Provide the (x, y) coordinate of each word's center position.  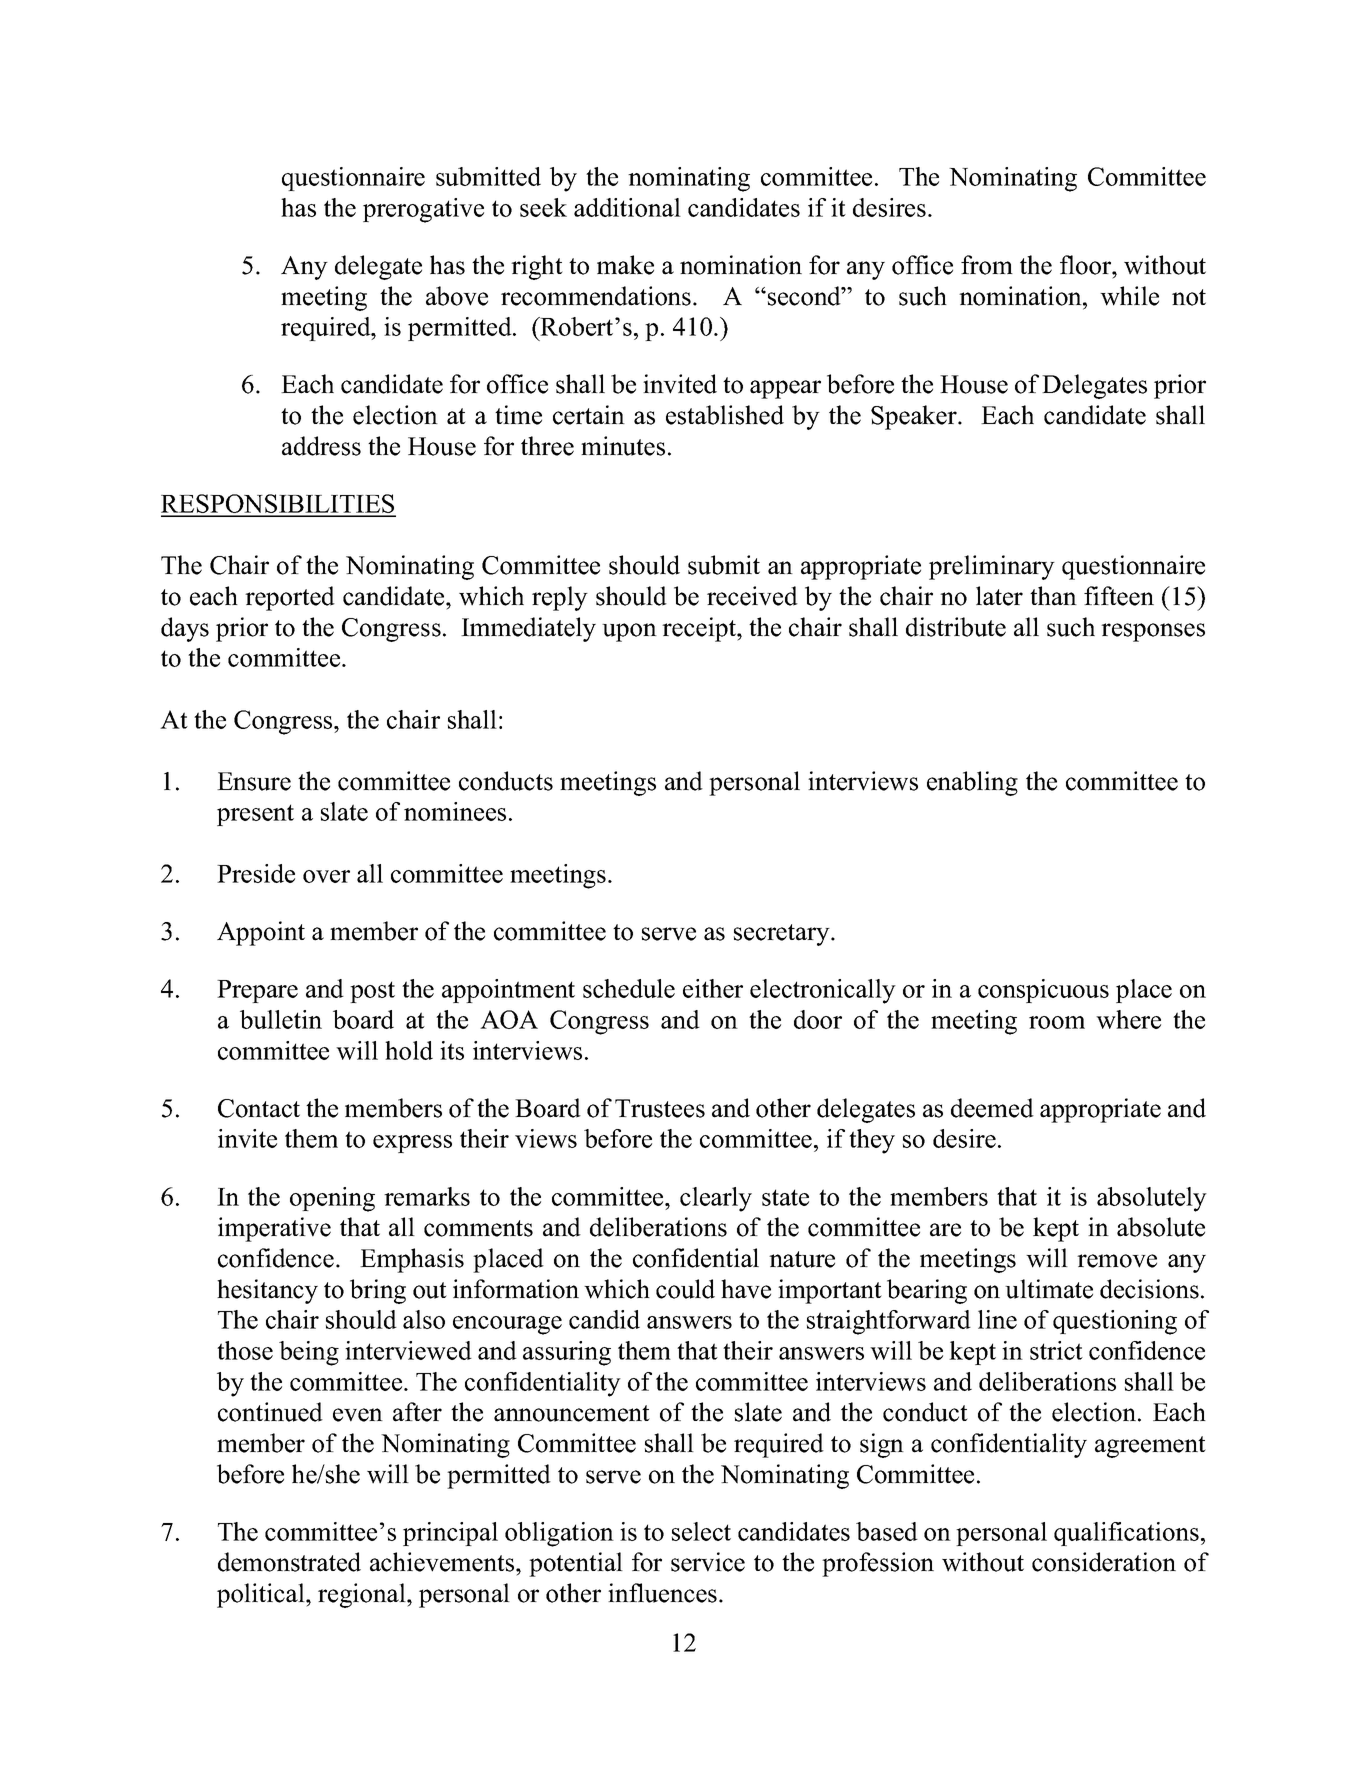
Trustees (660, 1108)
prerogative (423, 210)
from (987, 265)
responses (1153, 632)
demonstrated (289, 1562)
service (708, 1562)
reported (290, 598)
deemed (992, 1108)
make (625, 265)
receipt (700, 629)
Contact (259, 1108)
